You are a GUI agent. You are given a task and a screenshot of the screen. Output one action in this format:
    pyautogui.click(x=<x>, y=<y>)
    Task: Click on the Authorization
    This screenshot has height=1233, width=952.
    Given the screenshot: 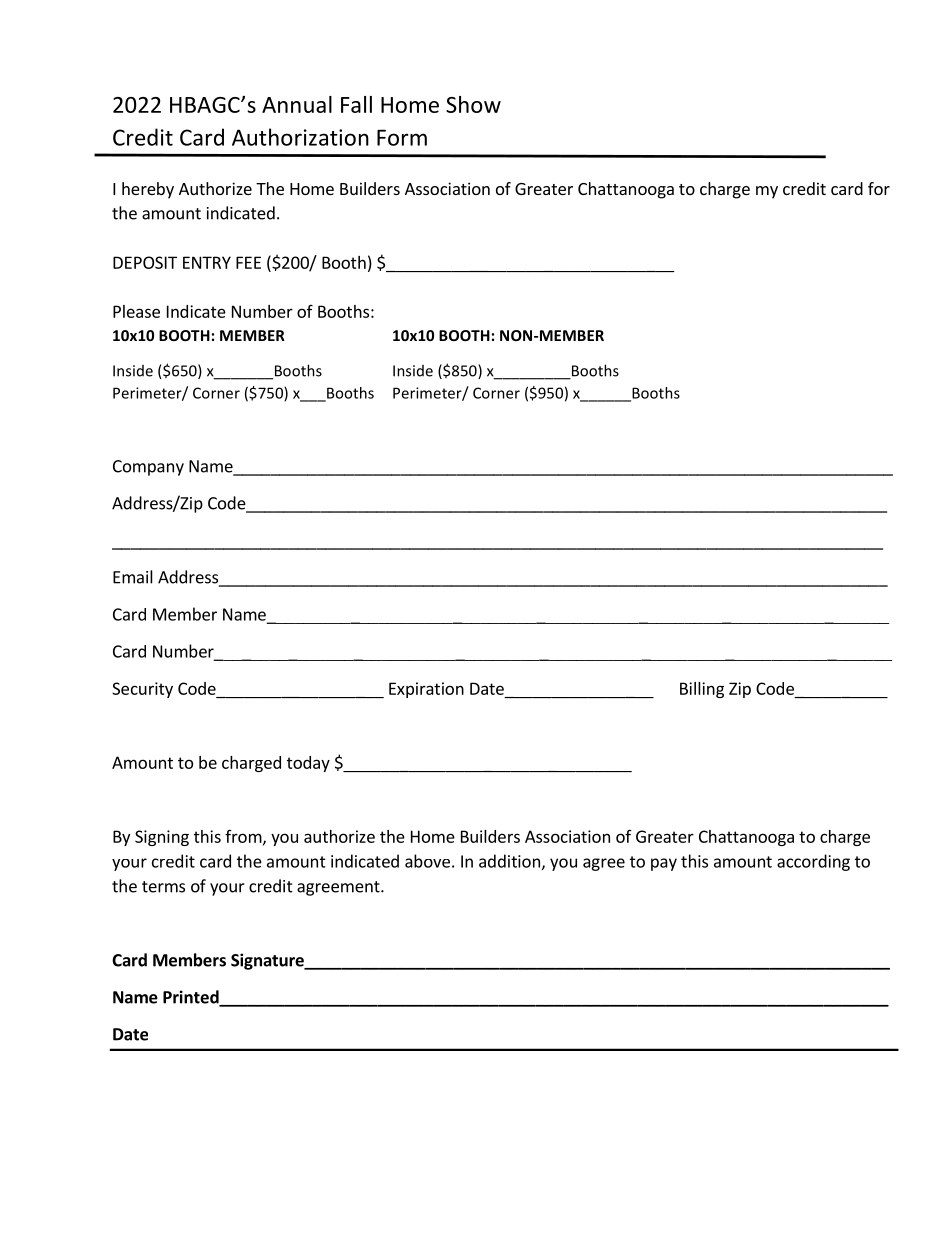 What is the action you would take?
    pyautogui.click(x=300, y=137)
